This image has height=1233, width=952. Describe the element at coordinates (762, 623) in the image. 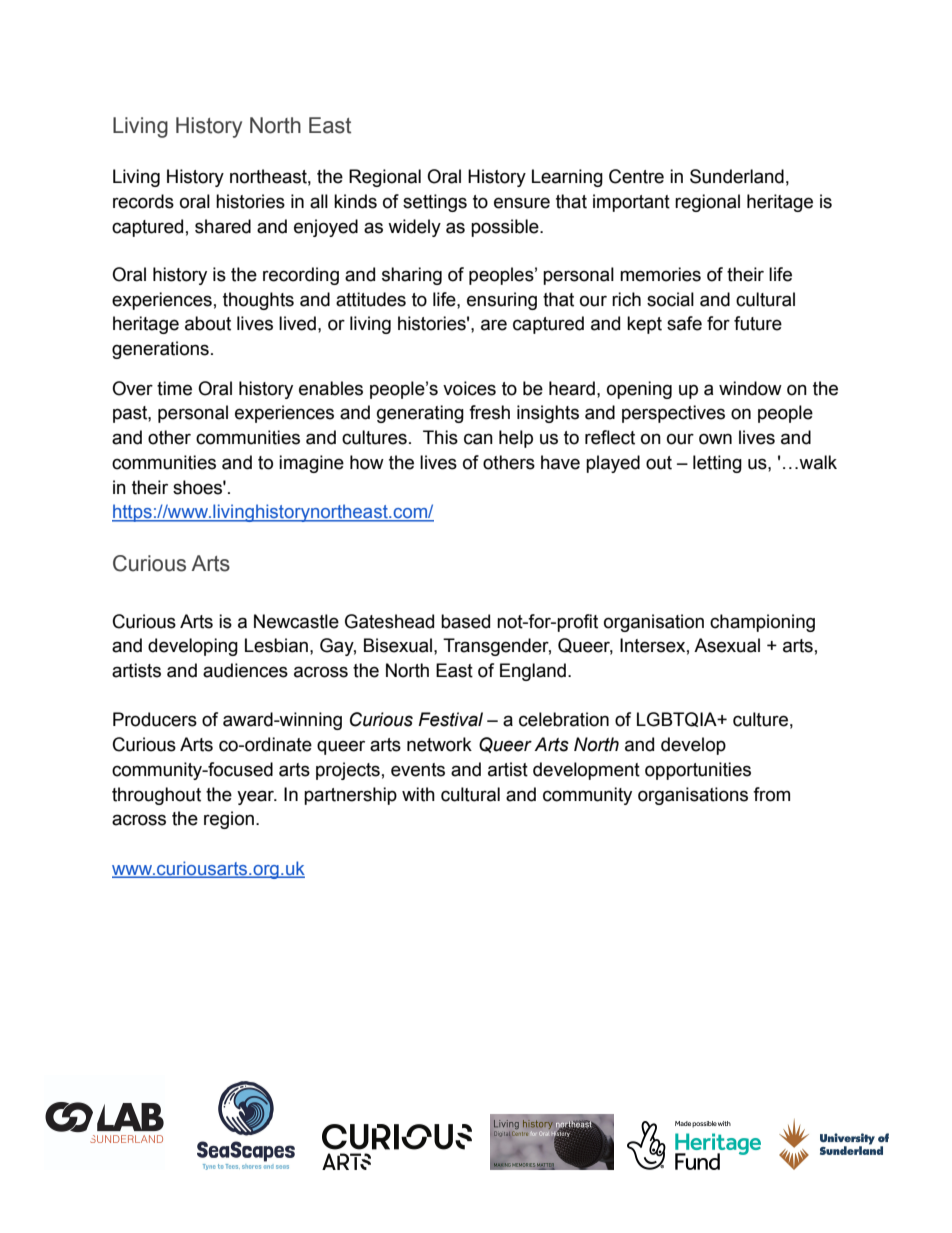

I see `championing` at that location.
